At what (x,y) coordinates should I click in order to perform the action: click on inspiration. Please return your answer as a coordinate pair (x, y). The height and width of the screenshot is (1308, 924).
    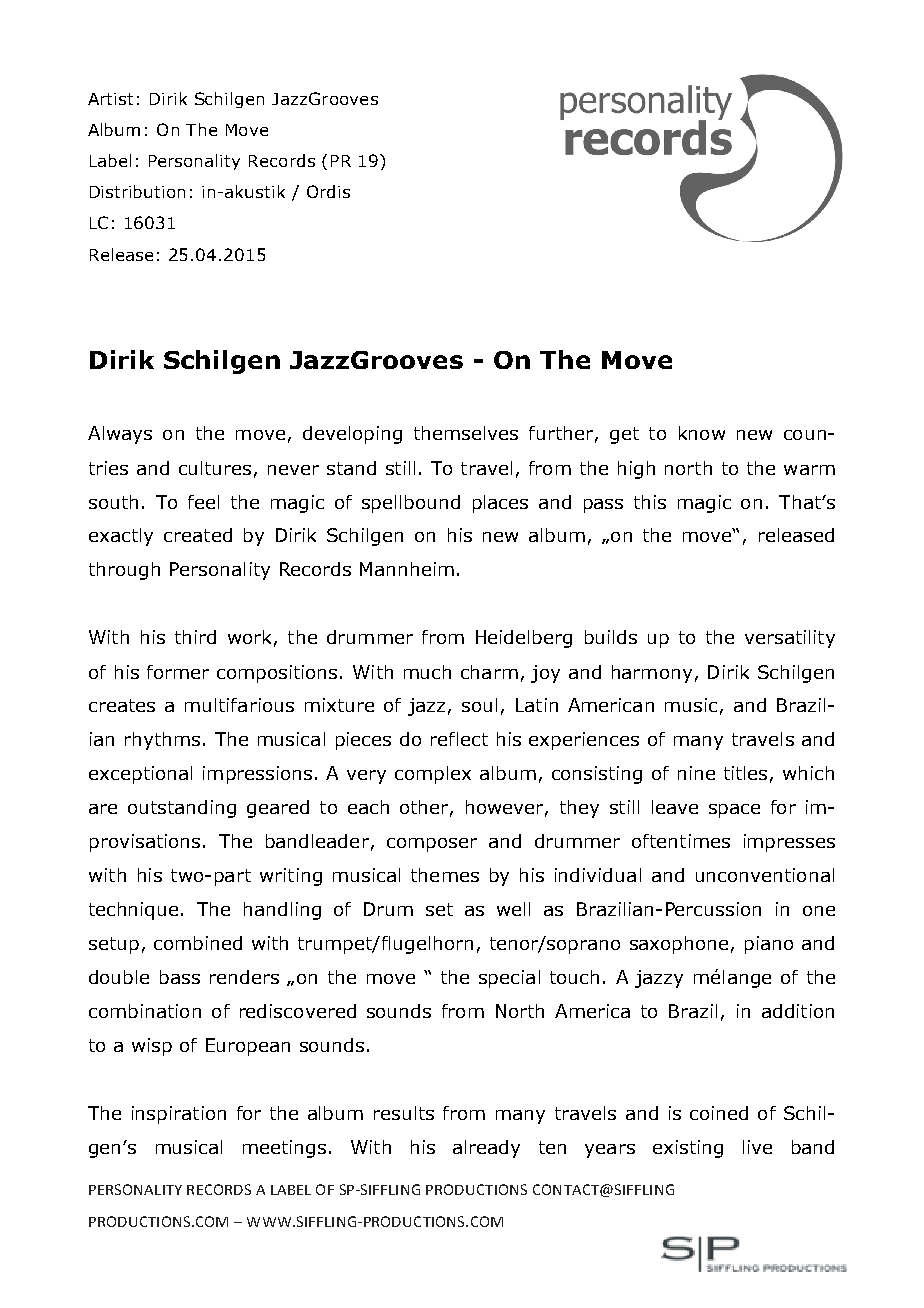
    Looking at the image, I should click on (179, 1115).
